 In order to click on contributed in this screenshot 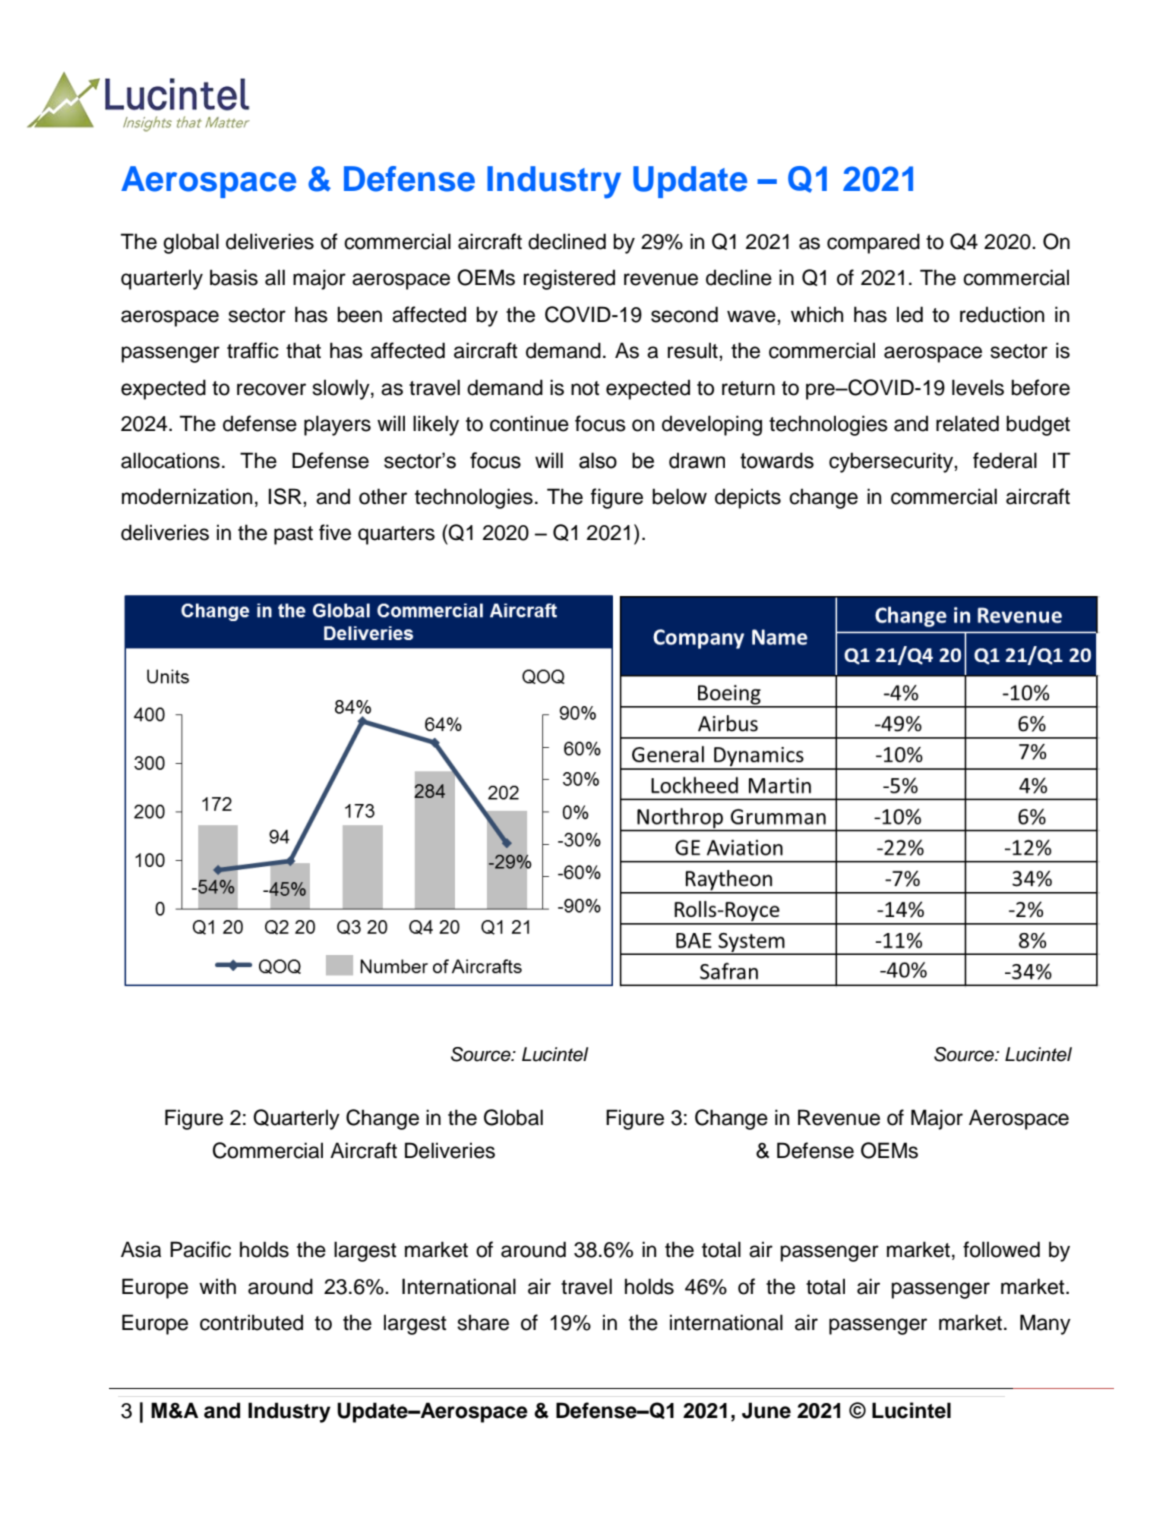, I will do `click(251, 1322)`.
